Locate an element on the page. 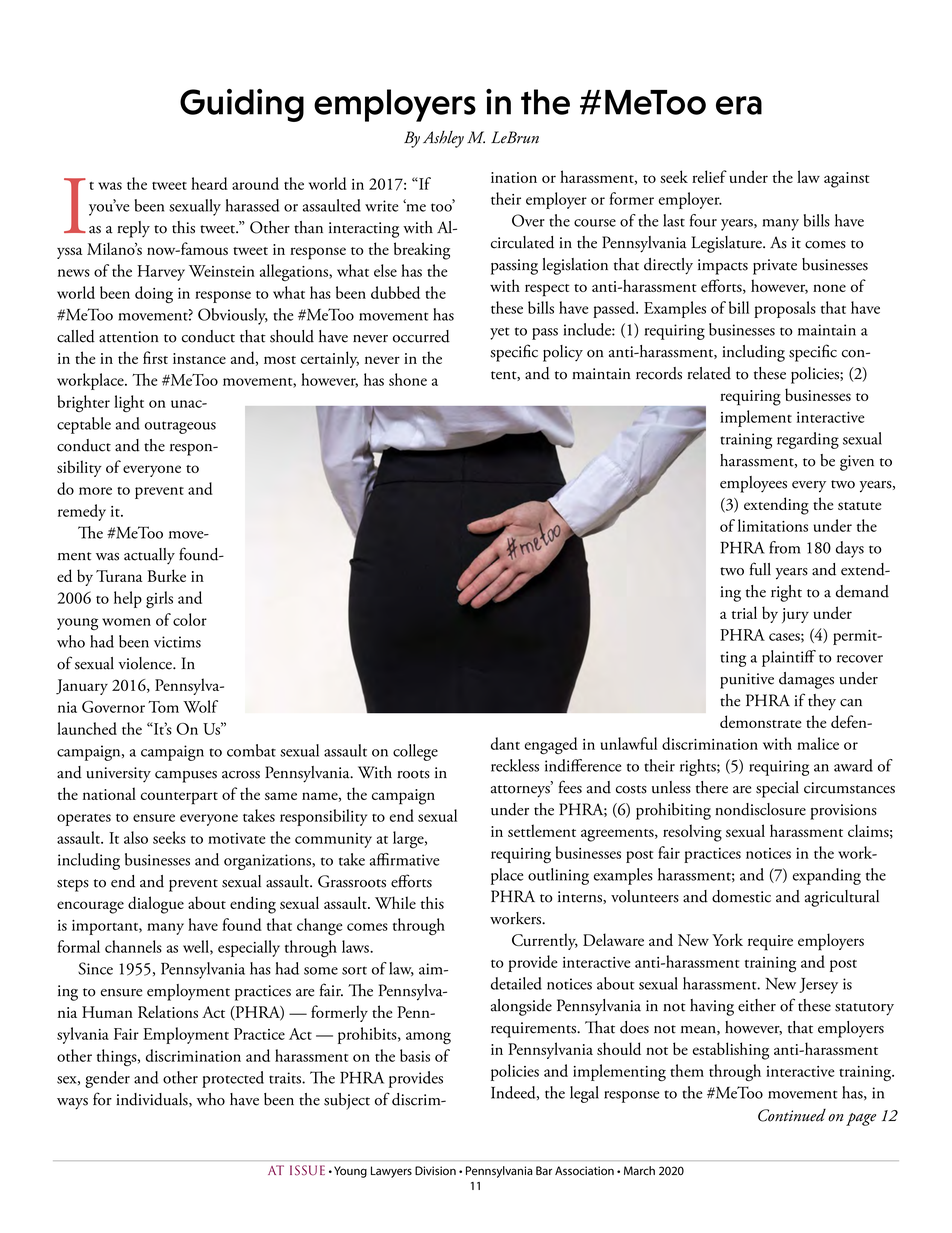 The image size is (952, 1233). individuals is located at coordinates (153, 1100).
